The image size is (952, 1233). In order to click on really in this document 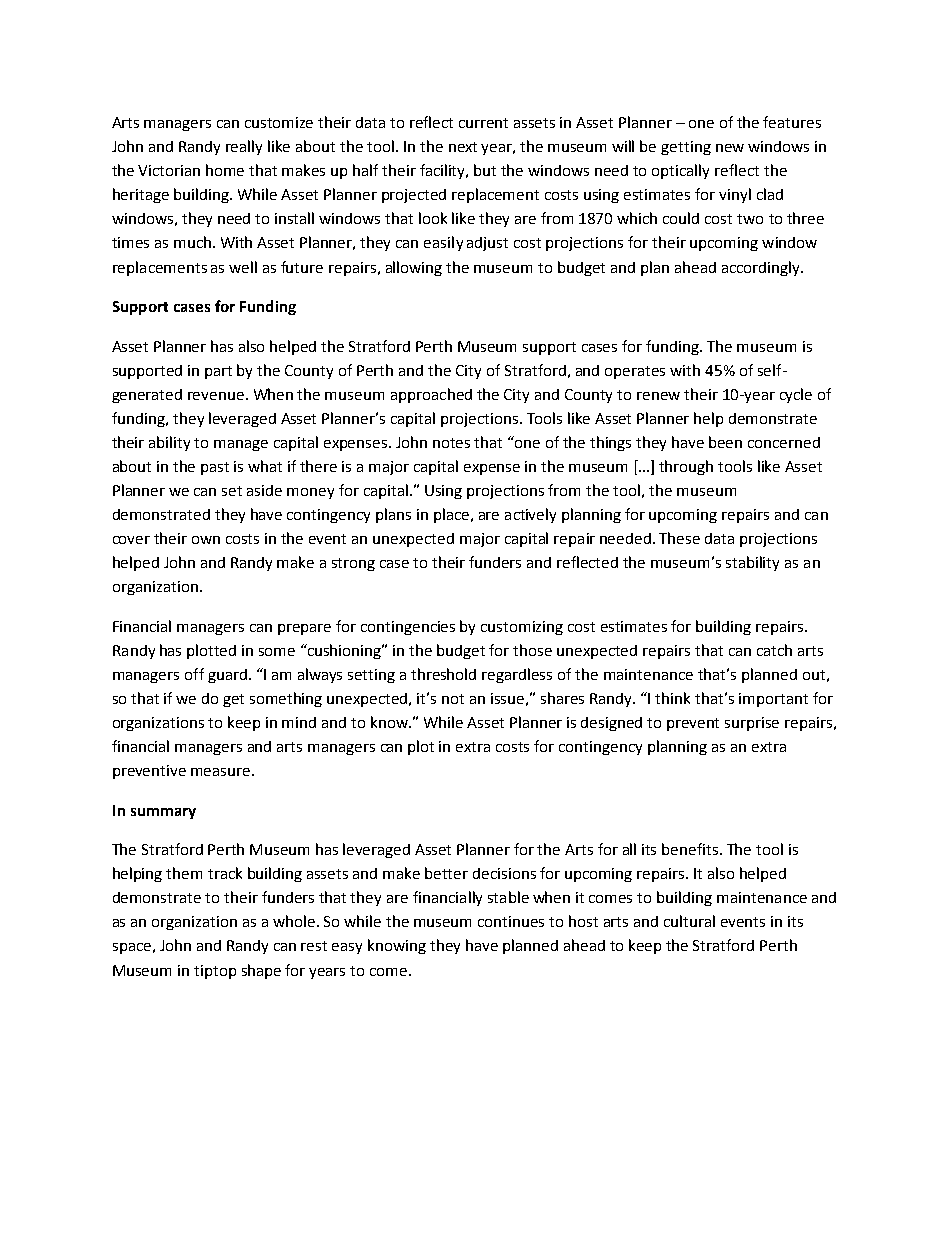, I will do `click(244, 147)`.
